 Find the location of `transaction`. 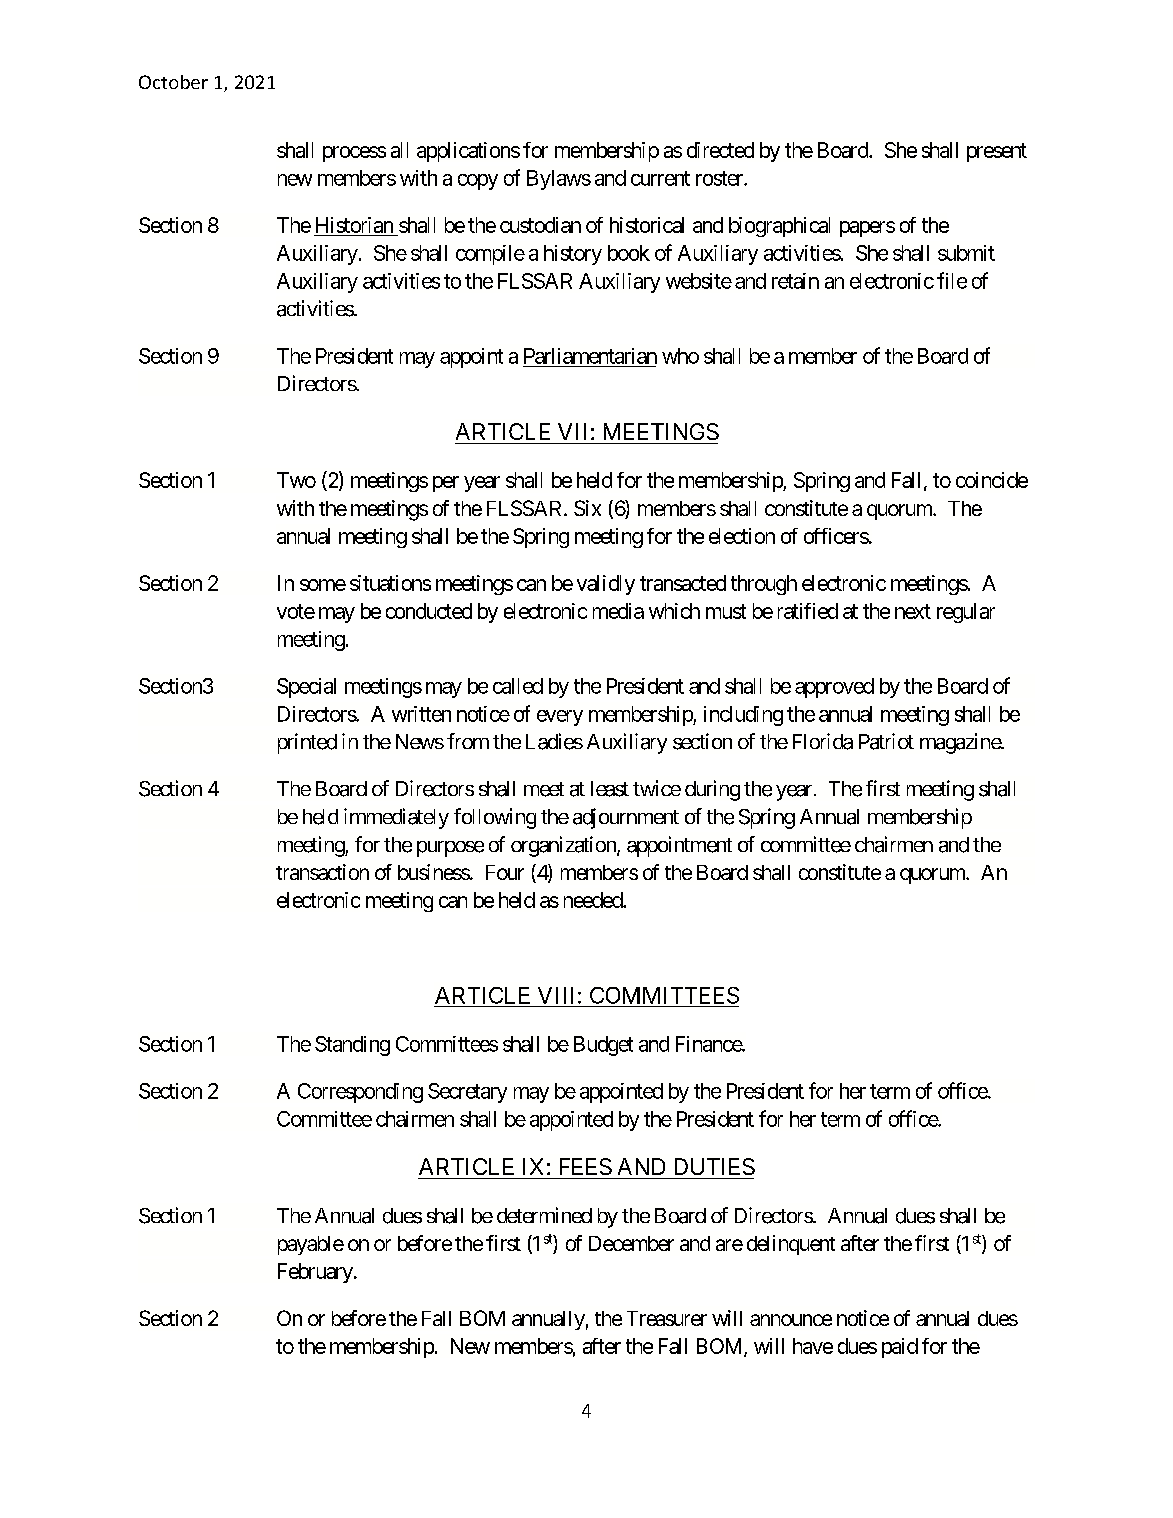

transaction is located at coordinates (322, 872).
